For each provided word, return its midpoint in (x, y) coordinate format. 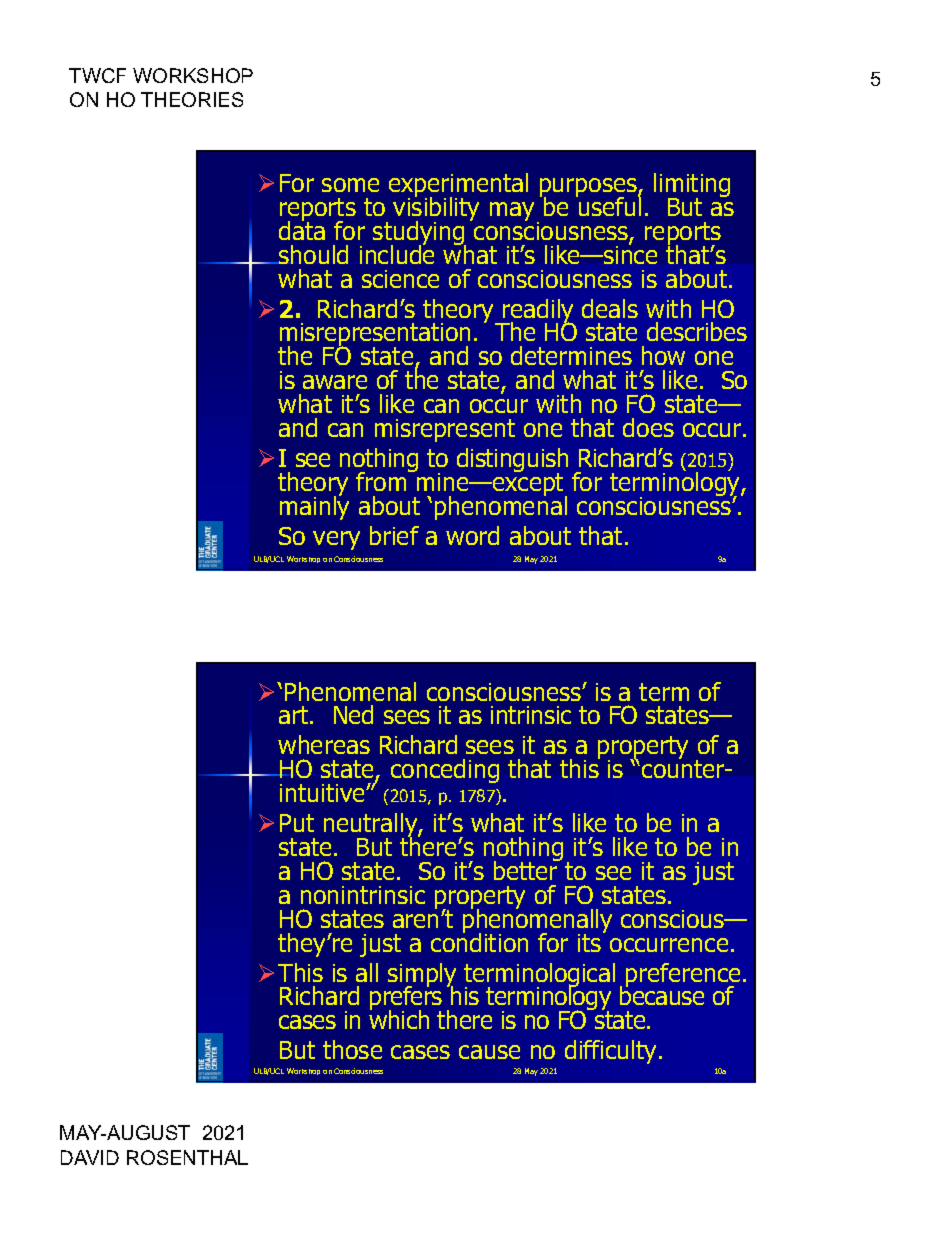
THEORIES (192, 99)
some (350, 185)
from (382, 480)
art (295, 715)
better (527, 869)
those (352, 1049)
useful (609, 205)
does (648, 427)
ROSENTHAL (187, 1157)
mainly (314, 507)
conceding (445, 771)
